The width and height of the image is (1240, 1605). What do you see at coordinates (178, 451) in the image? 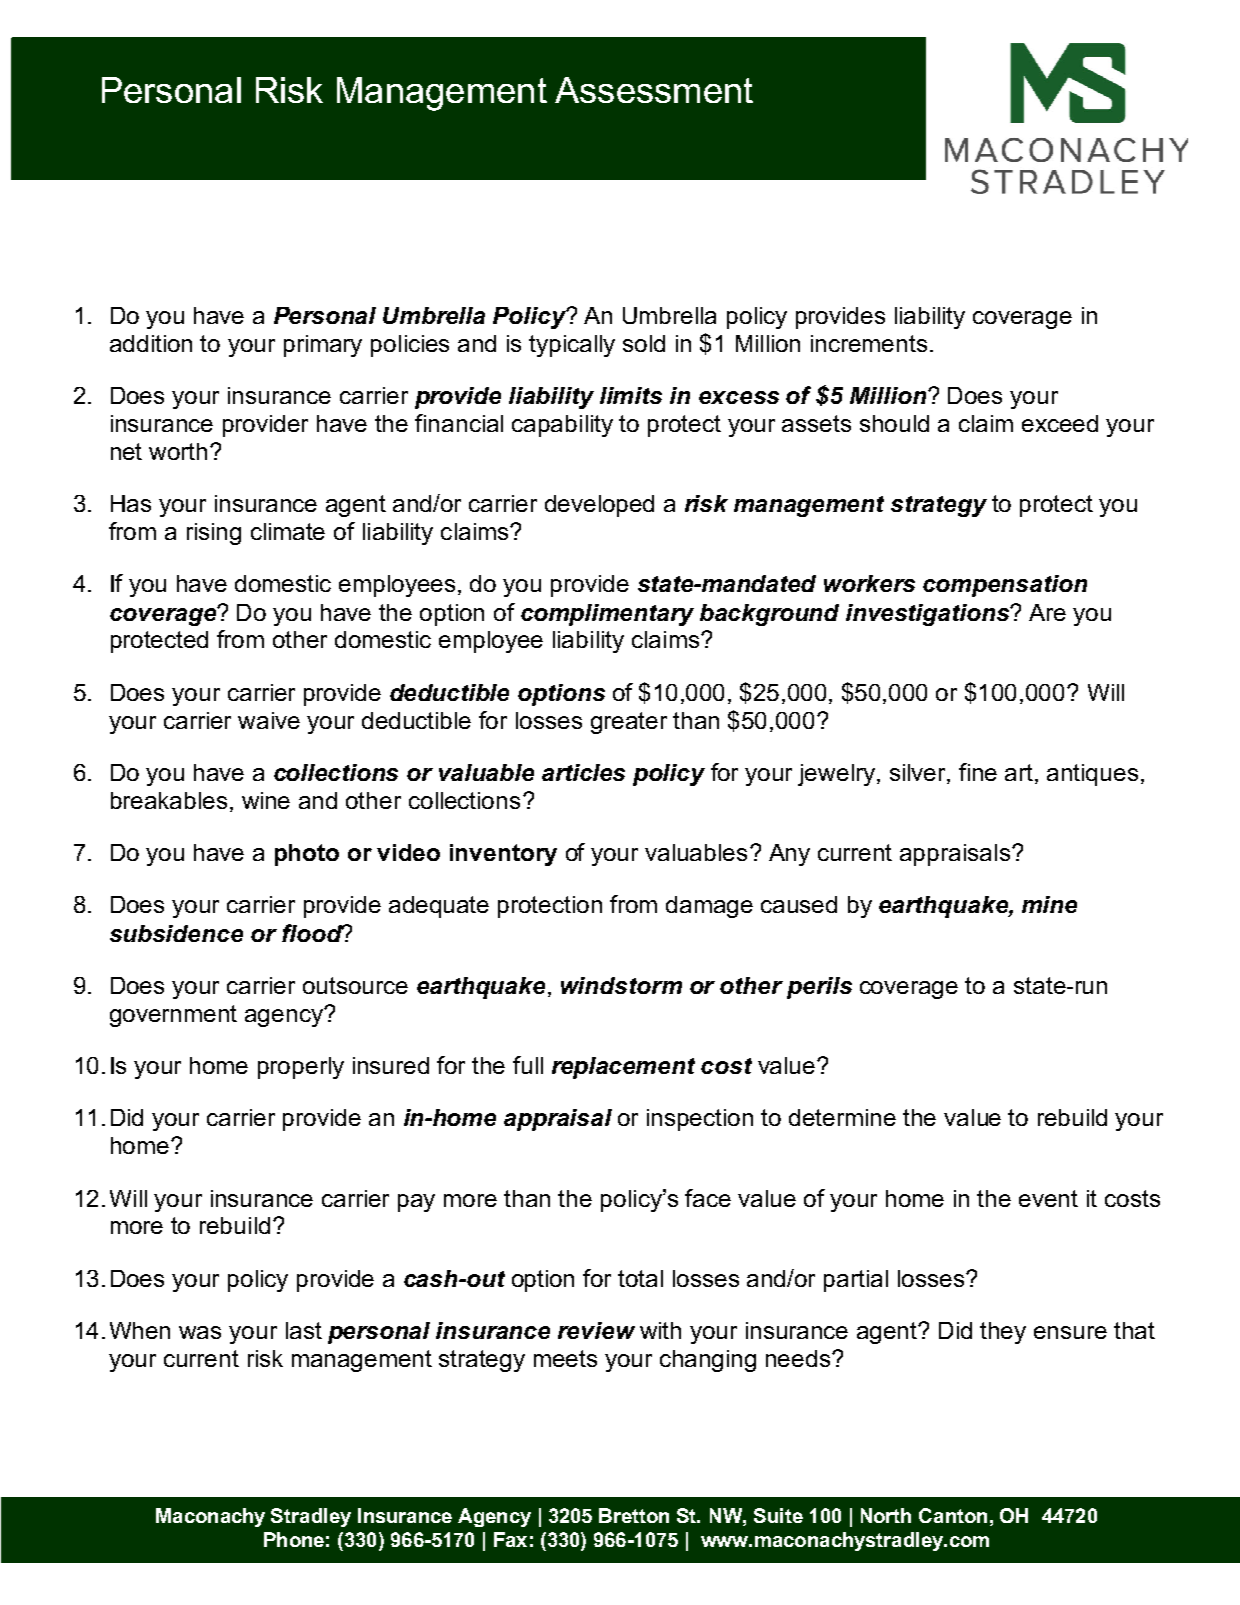
I see `worth` at bounding box center [178, 451].
